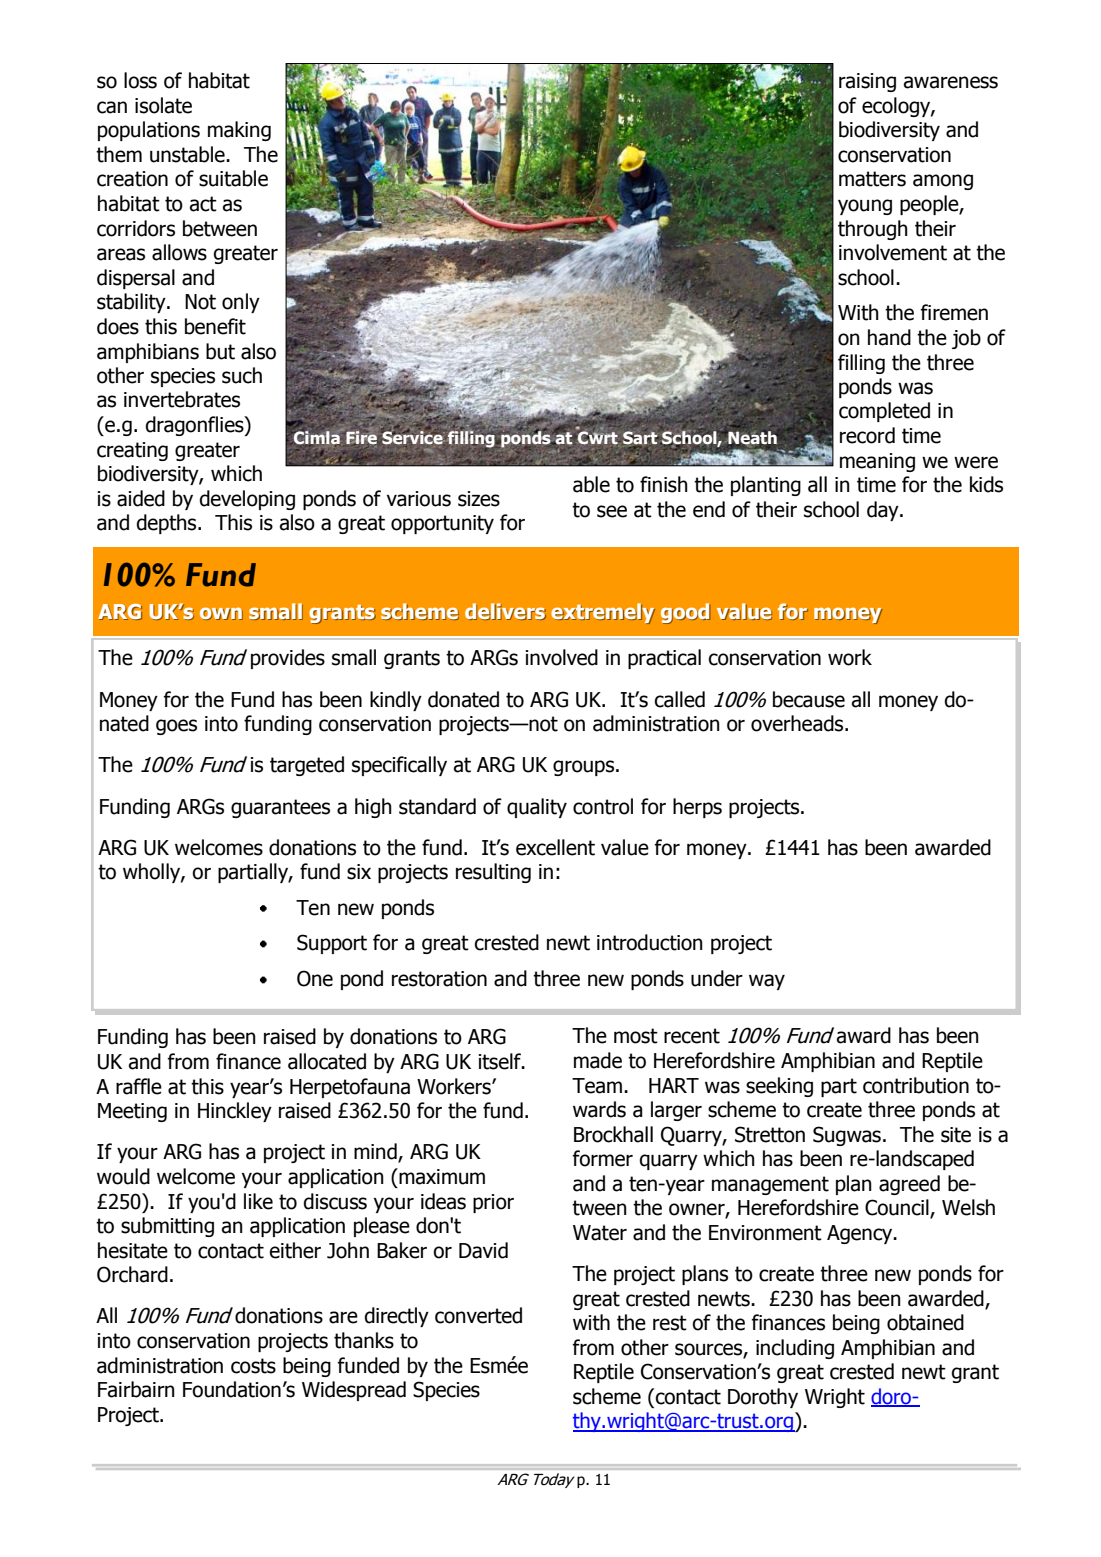 This page has height=1557, width=1101. What do you see at coordinates (867, 82) in the page?
I see `raising` at bounding box center [867, 82].
